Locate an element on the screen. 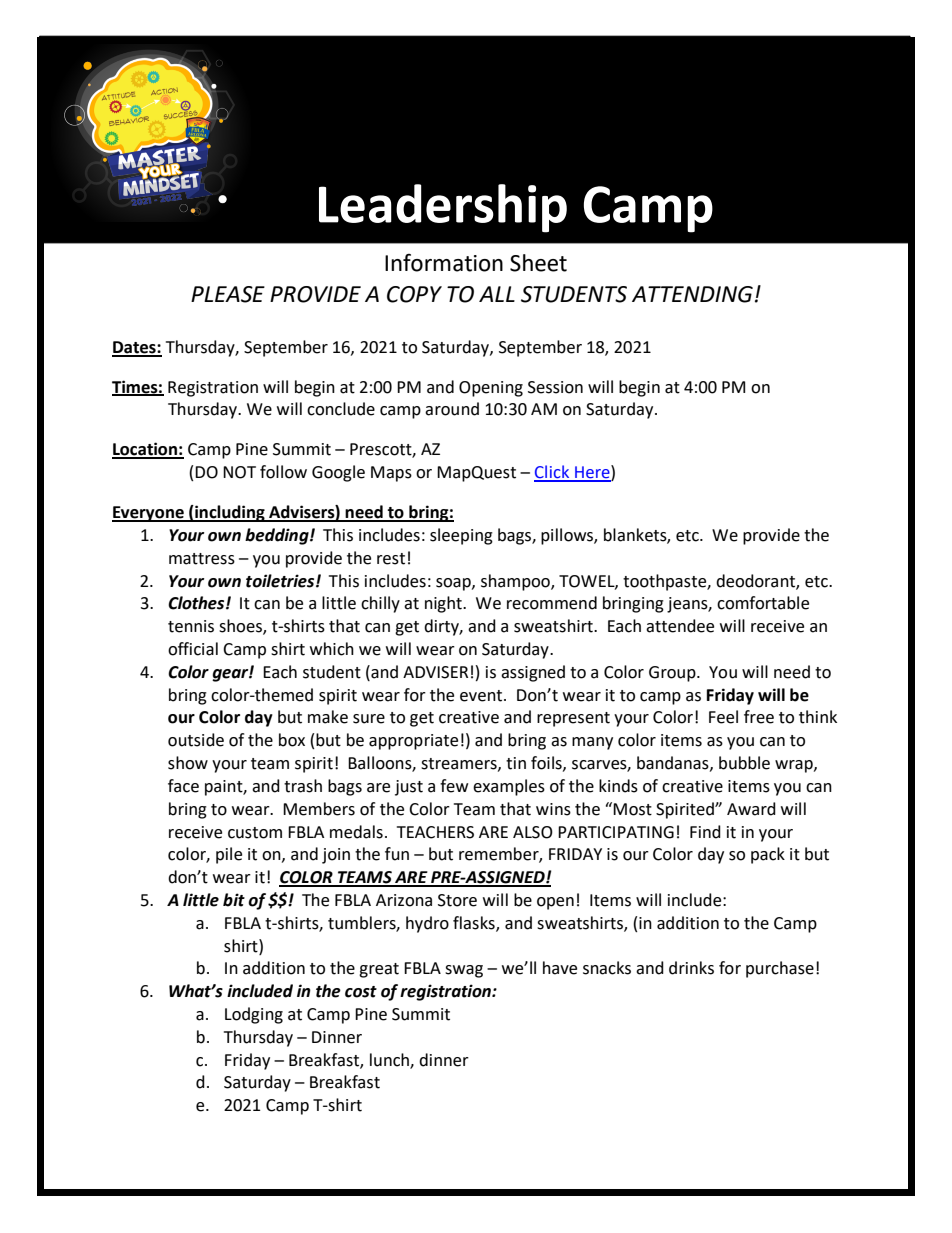 The image size is (952, 1233). swag is located at coordinates (464, 971).
